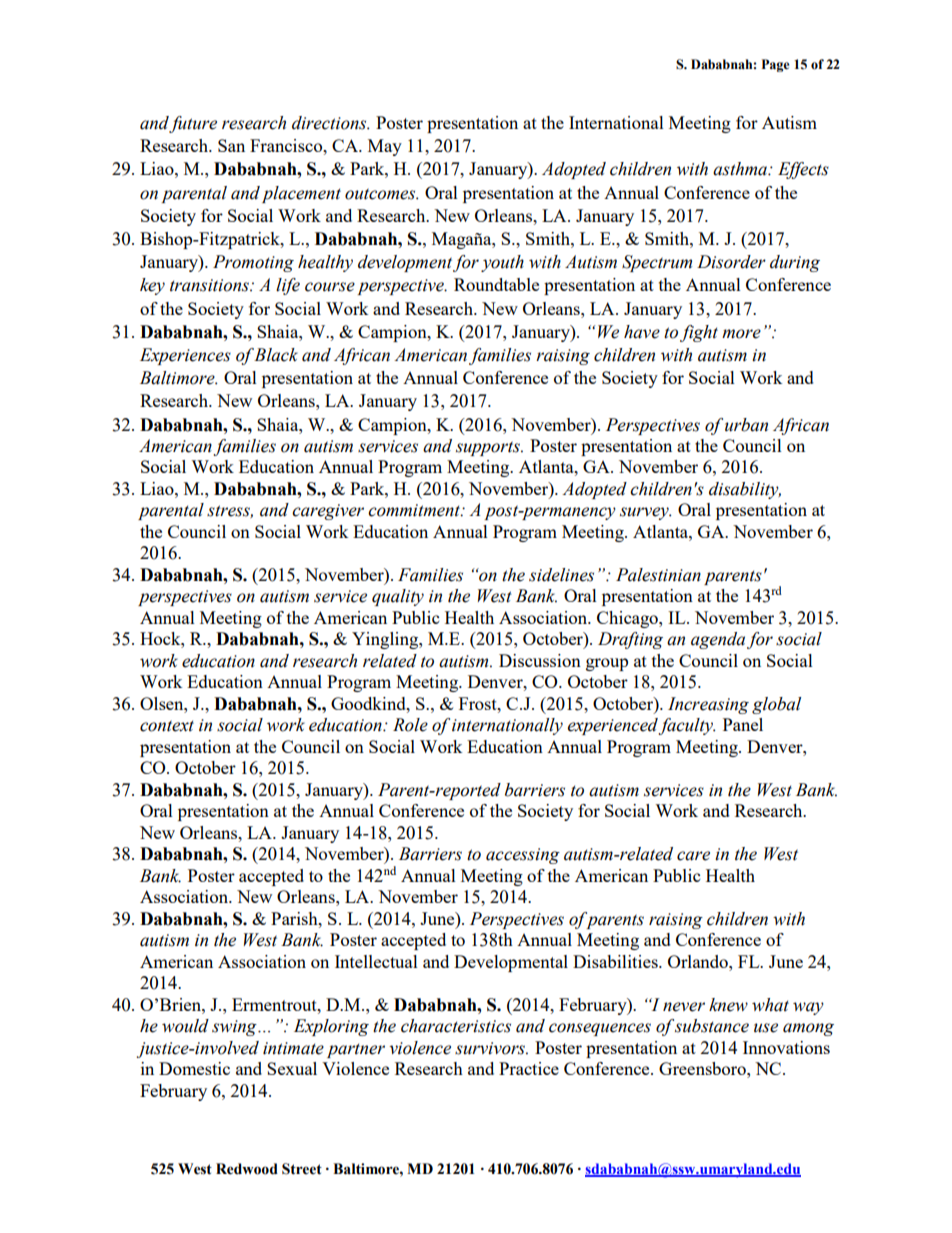 The height and width of the page is (1233, 952). Describe the element at coordinates (385, 147) in the page. I see `May` at that location.
